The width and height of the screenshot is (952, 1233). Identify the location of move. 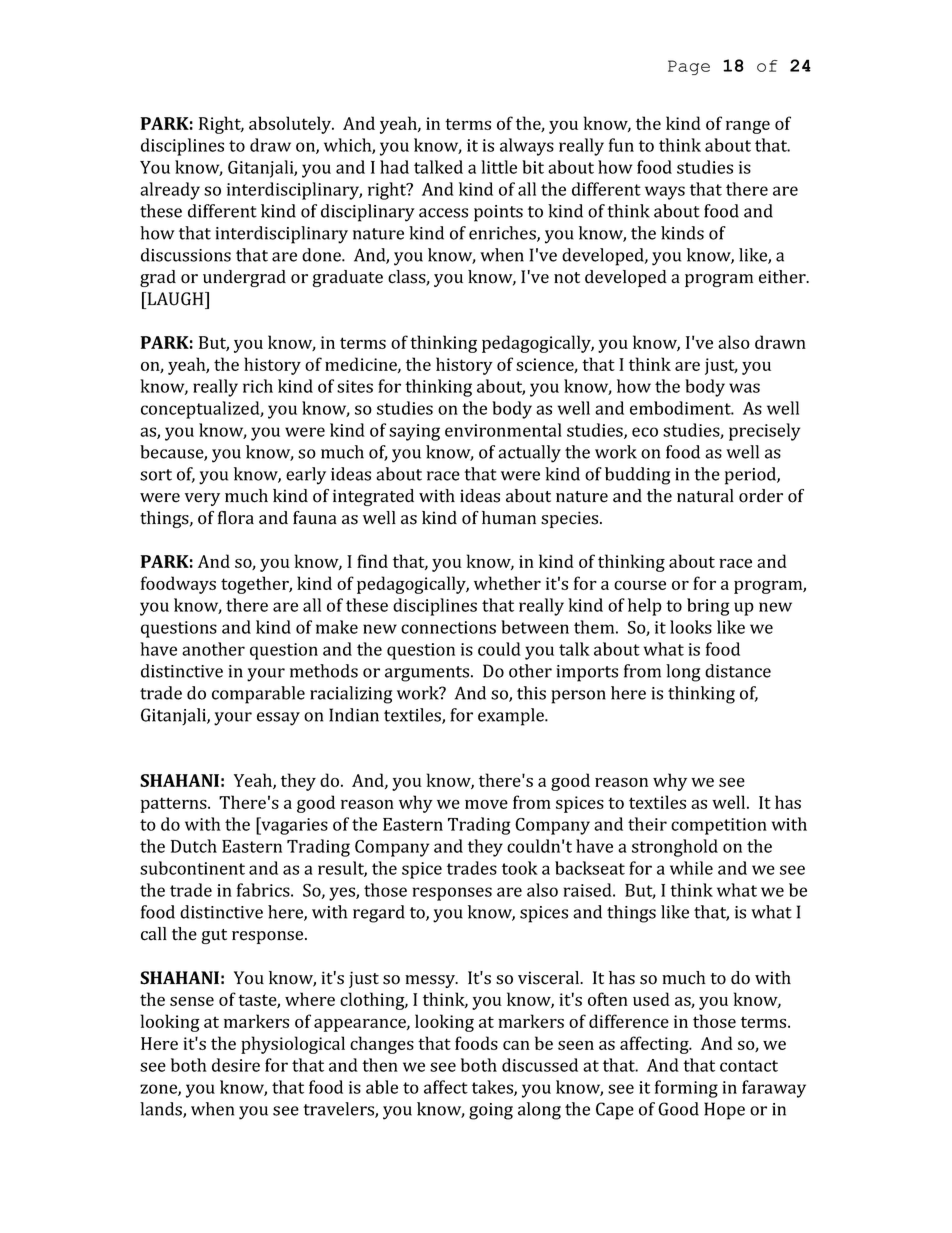
(486, 804).
